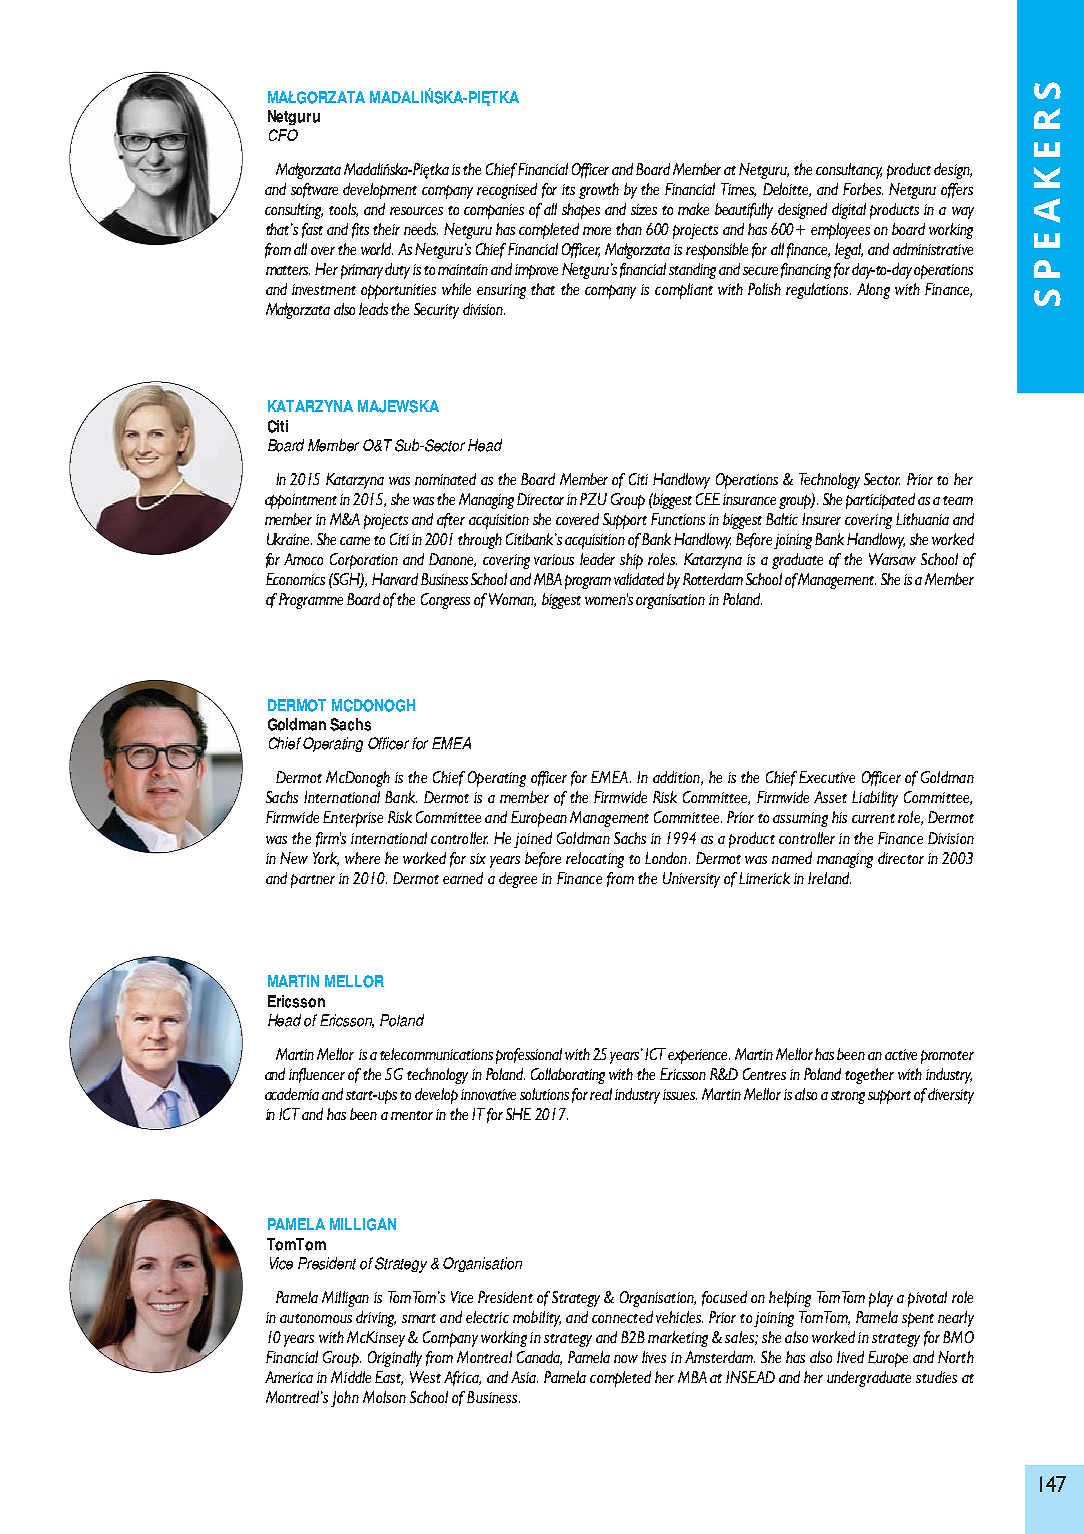 The height and width of the screenshot is (1534, 1084). Describe the element at coordinates (301, 501) in the screenshot. I see `appointment` at that location.
